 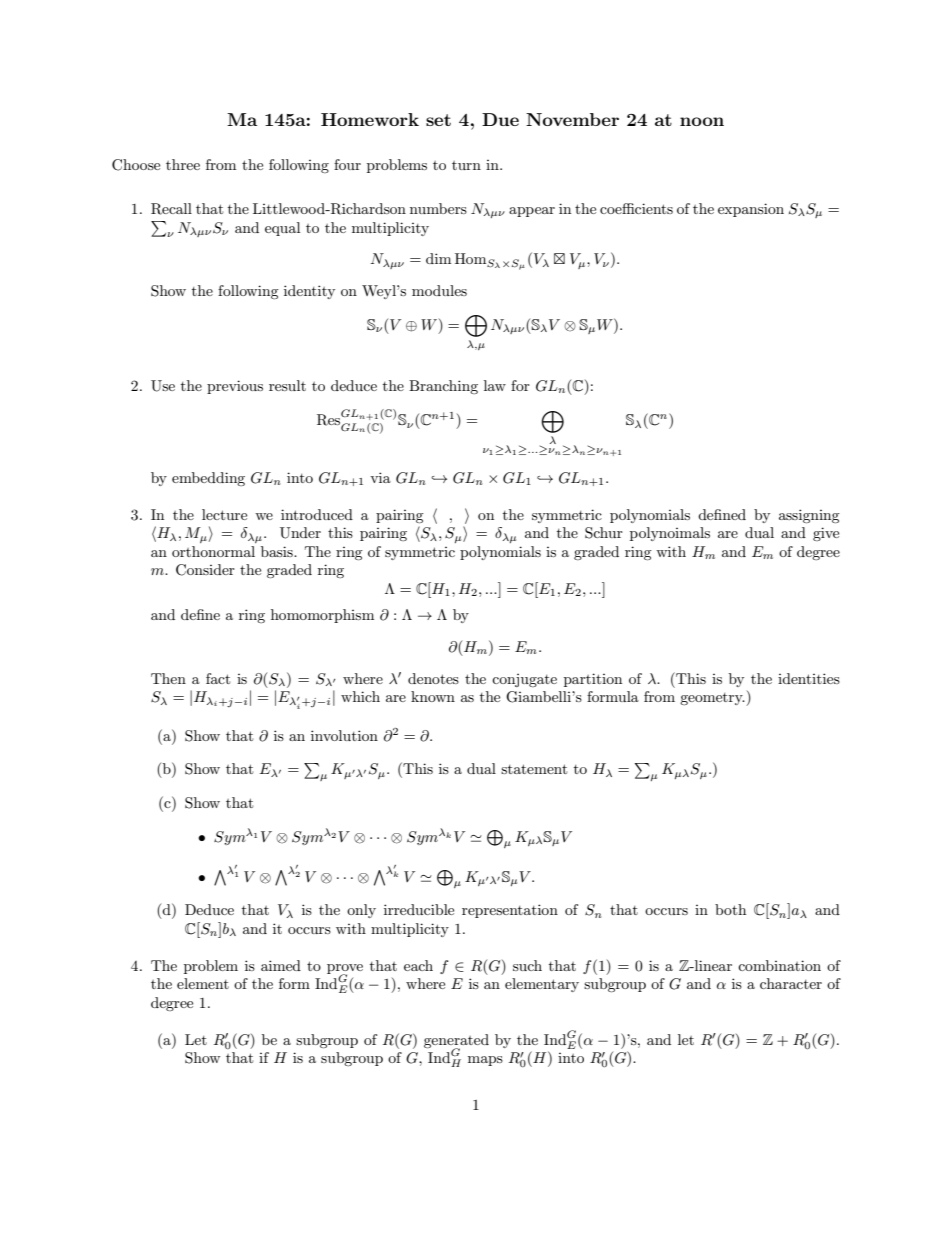 What do you see at coordinates (466, 165) in the screenshot?
I see `turn` at bounding box center [466, 165].
